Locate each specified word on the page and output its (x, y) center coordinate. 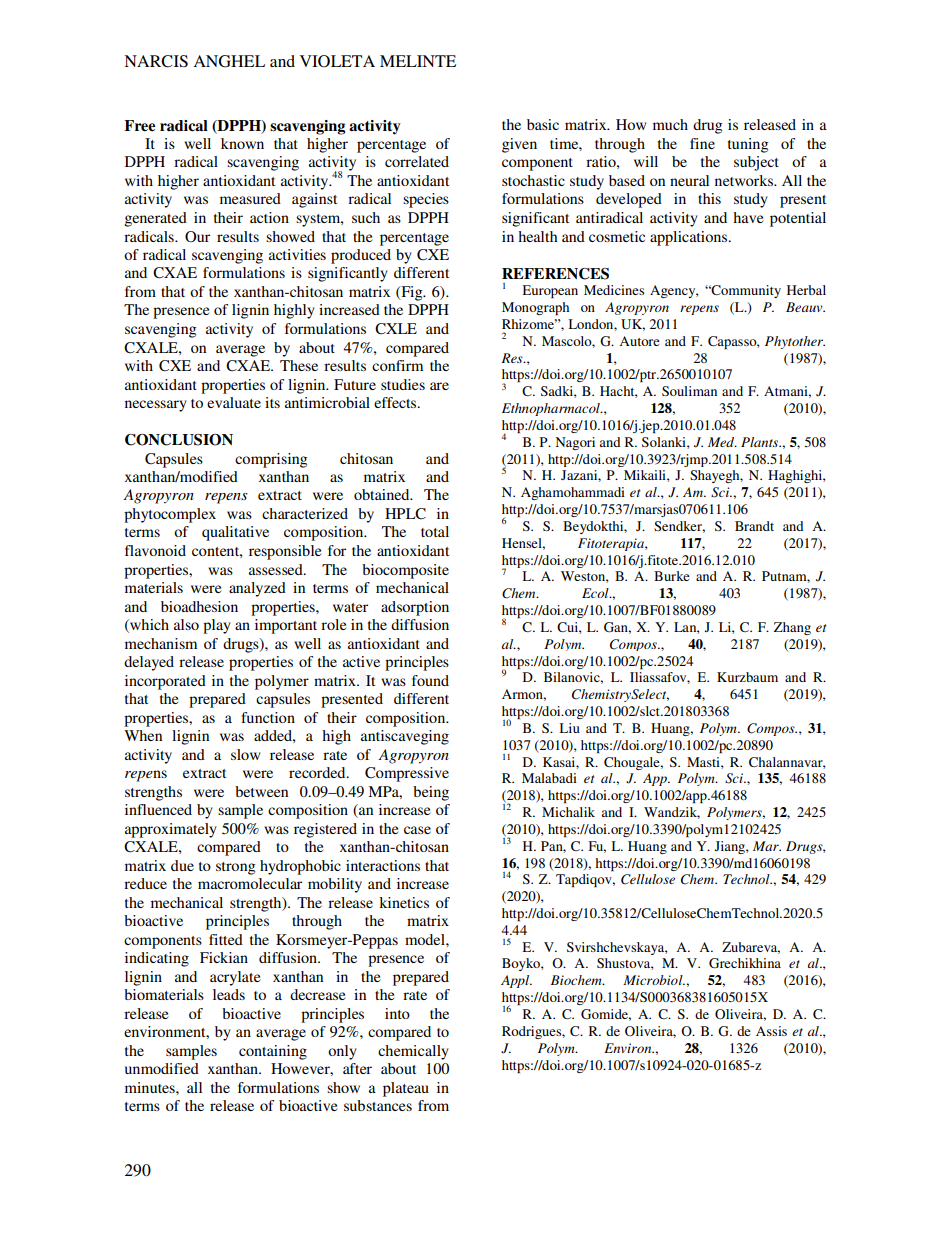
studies (403, 384)
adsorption (415, 608)
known (242, 143)
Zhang (792, 628)
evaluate (234, 402)
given (519, 145)
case (417, 830)
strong (236, 868)
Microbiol (654, 980)
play (217, 626)
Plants (761, 442)
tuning (748, 145)
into (397, 1013)
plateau (406, 1089)
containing (273, 1052)
